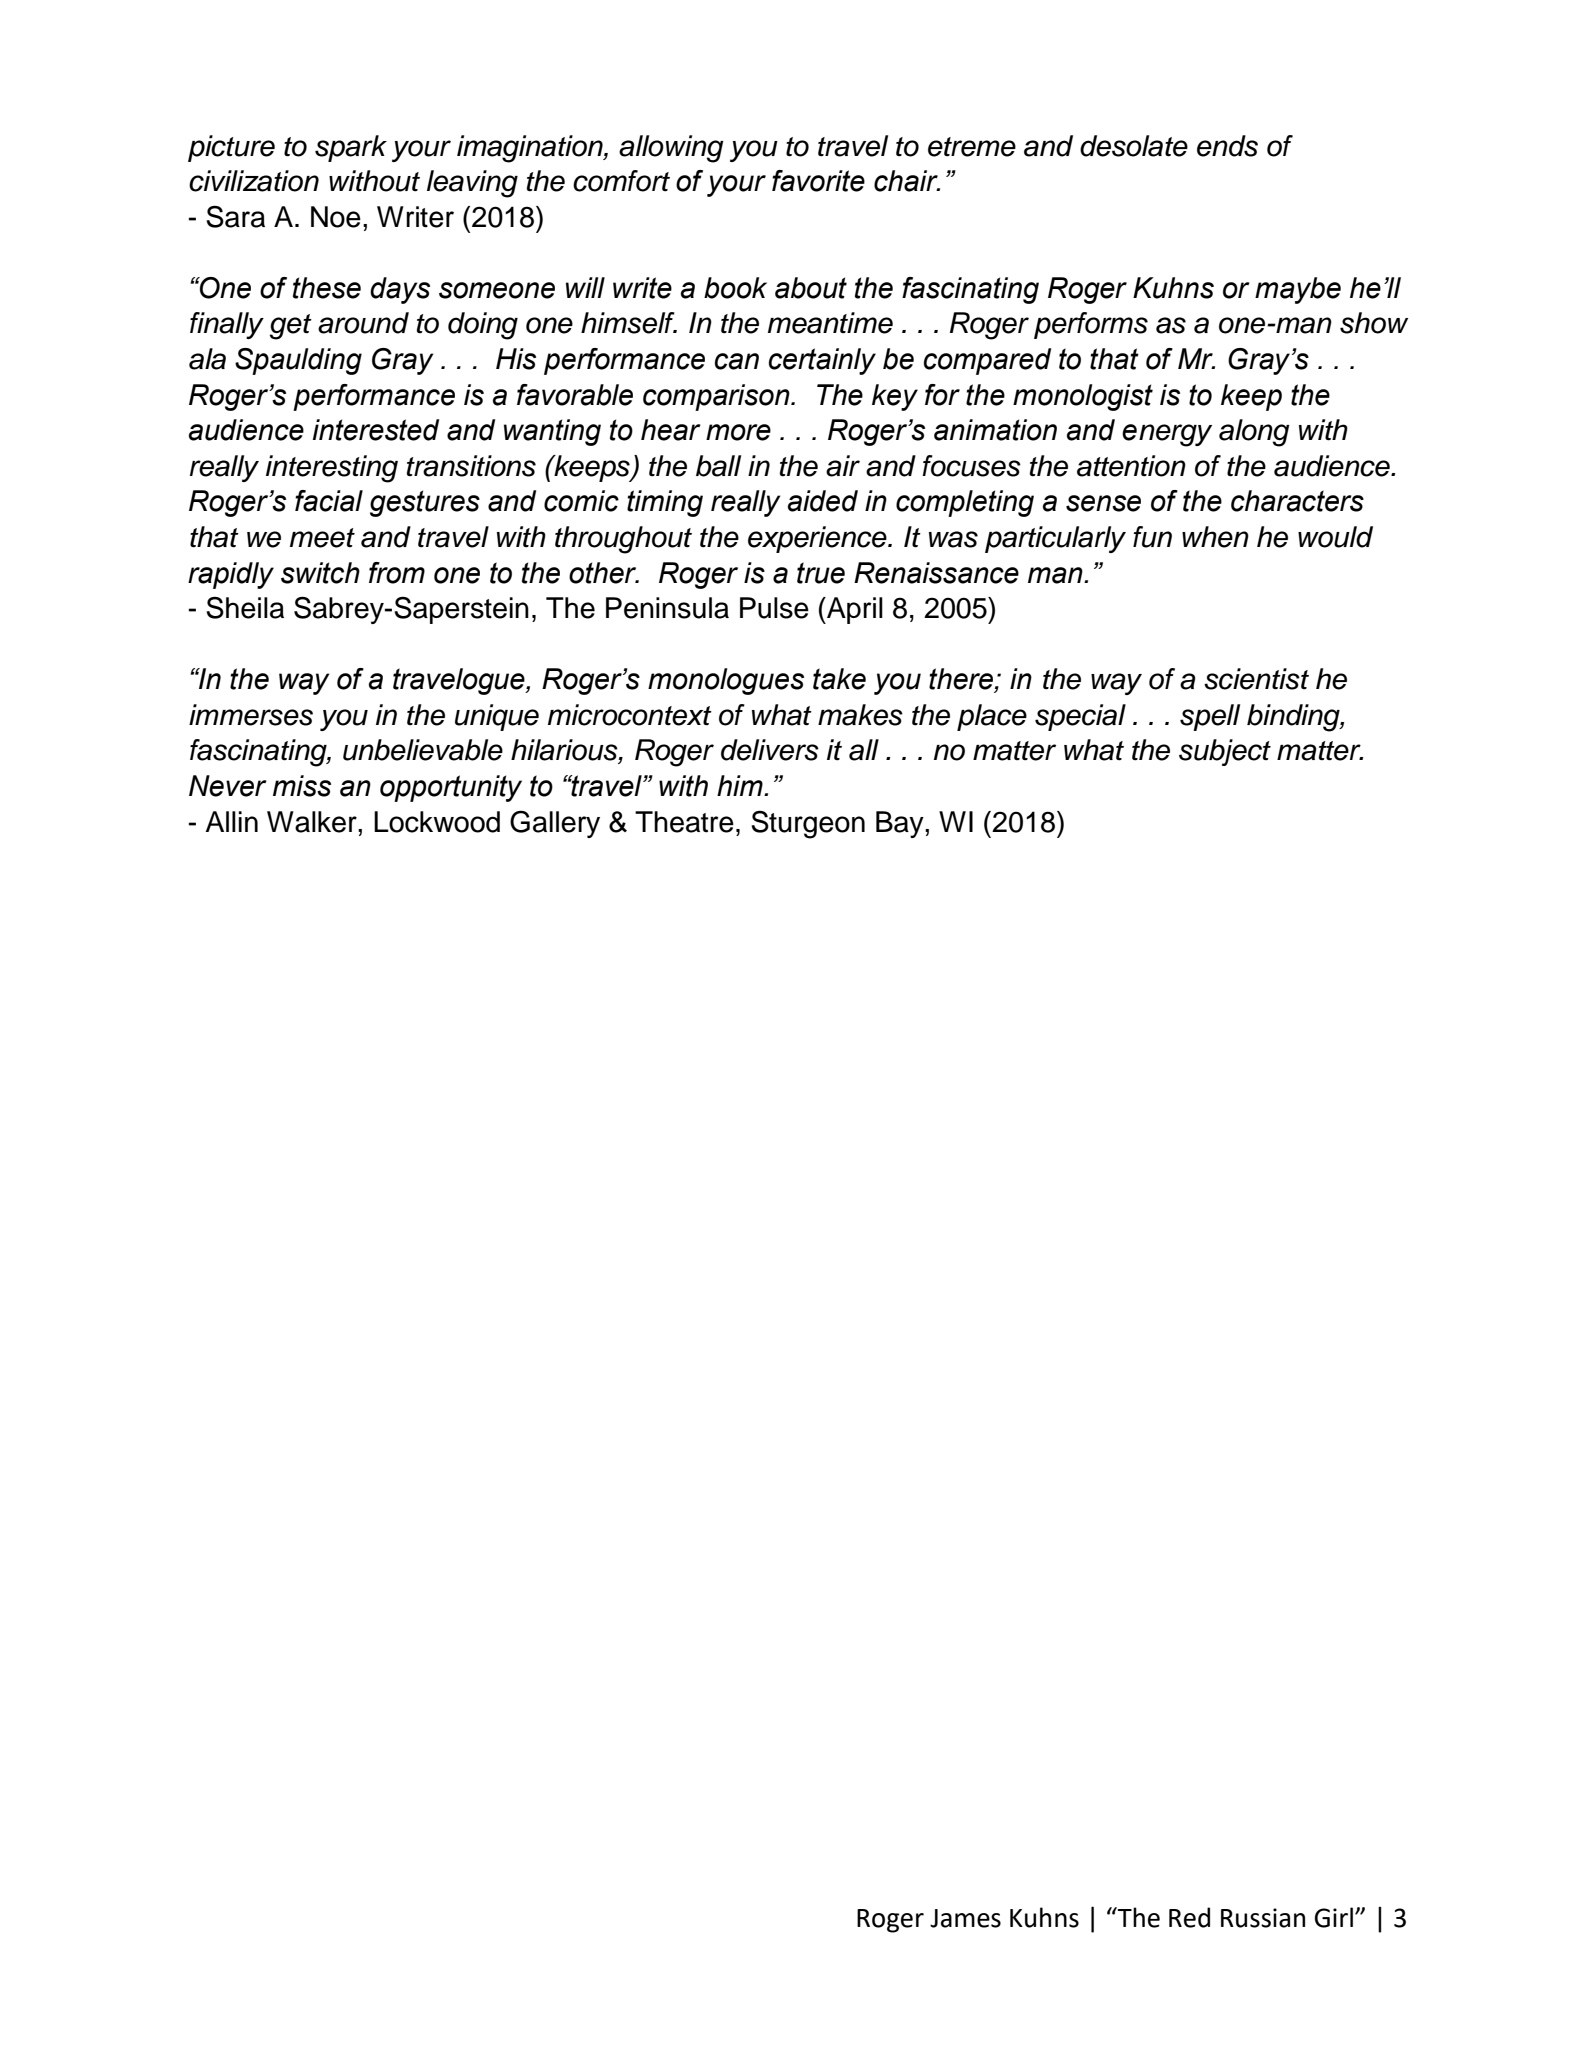  What do you see at coordinates (336, 217) in the screenshot?
I see `Noe` at bounding box center [336, 217].
